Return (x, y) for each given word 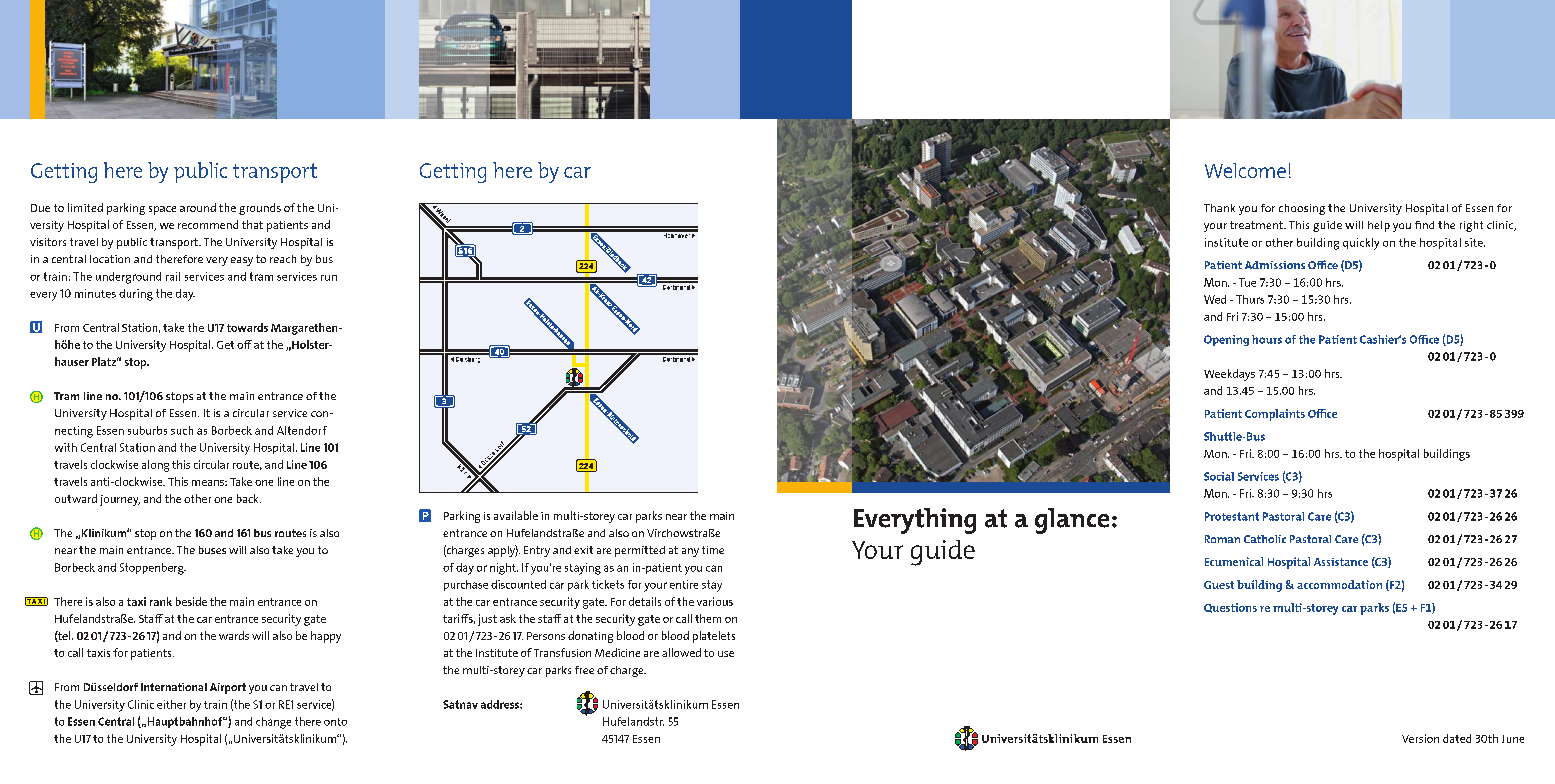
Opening (1226, 340)
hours (1267, 339)
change (273, 723)
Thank (1219, 208)
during (136, 295)
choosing (1302, 209)
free (584, 670)
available (516, 515)
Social (1219, 476)
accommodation (1339, 584)
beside (191, 601)
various (715, 601)
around (198, 207)
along (155, 466)
